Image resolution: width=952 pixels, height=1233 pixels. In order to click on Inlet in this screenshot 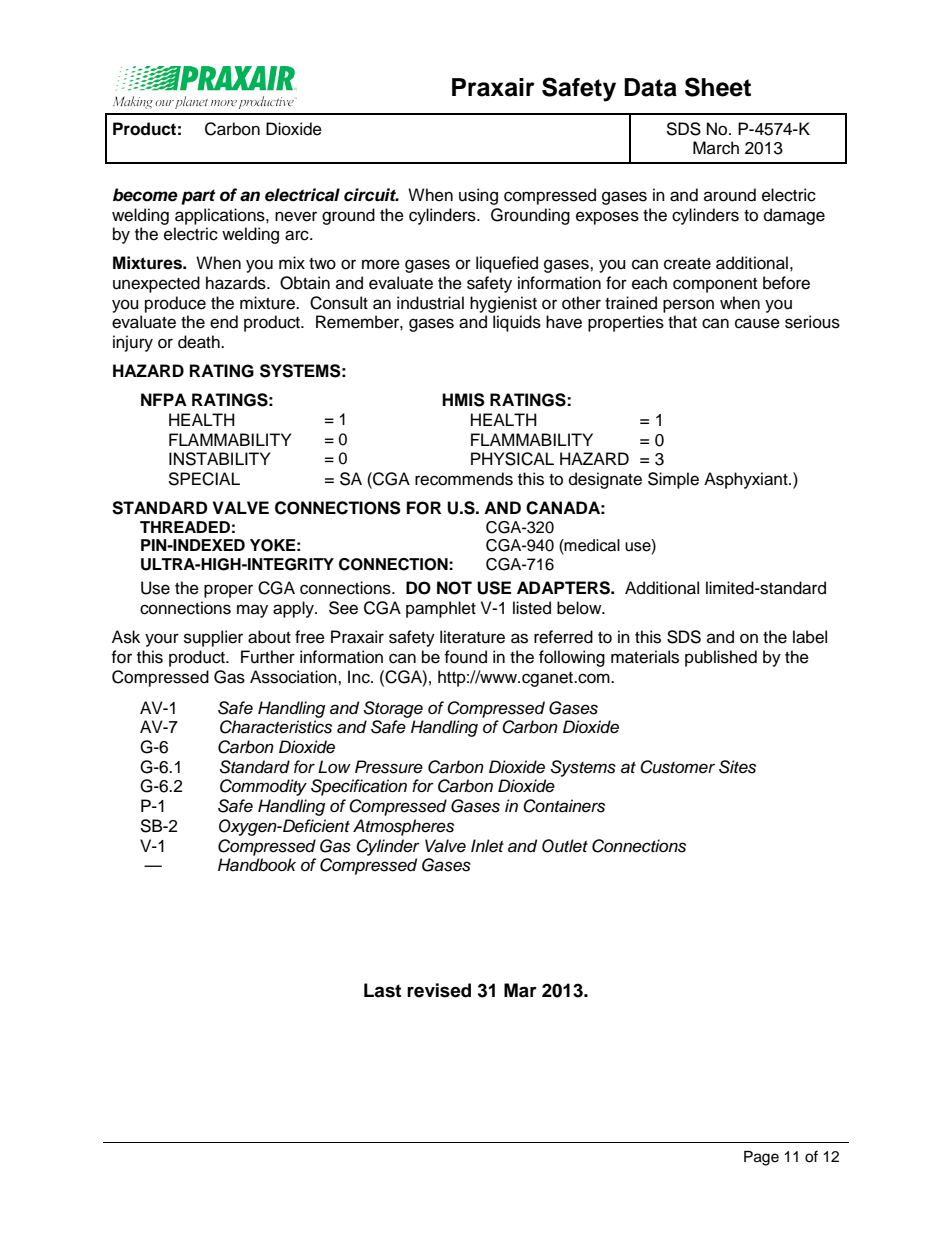, I will do `click(487, 845)`.
